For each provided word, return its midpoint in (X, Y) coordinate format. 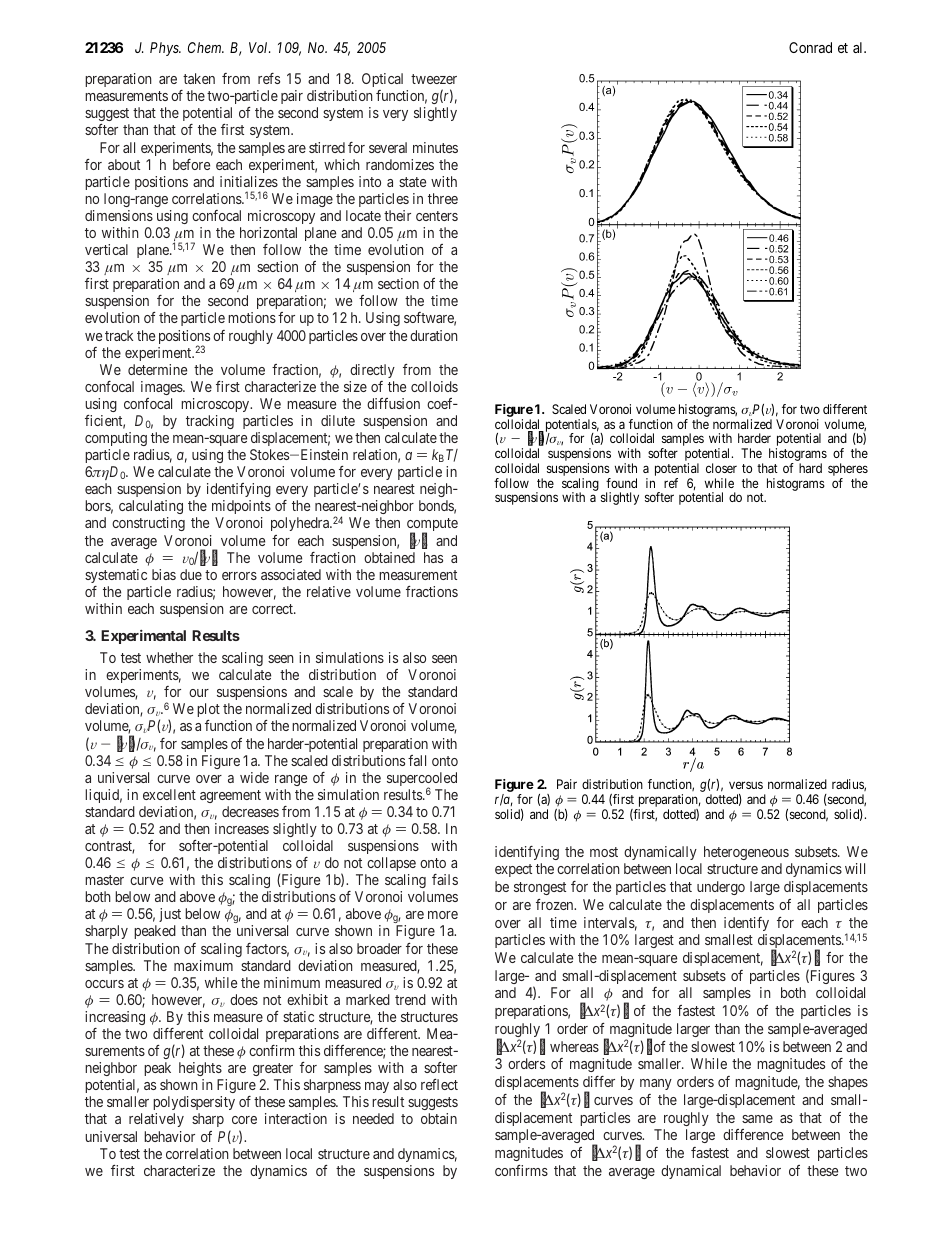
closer (721, 468)
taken (199, 78)
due (191, 574)
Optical (382, 80)
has (433, 557)
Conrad (810, 47)
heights (200, 1069)
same (757, 1119)
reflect (439, 1084)
